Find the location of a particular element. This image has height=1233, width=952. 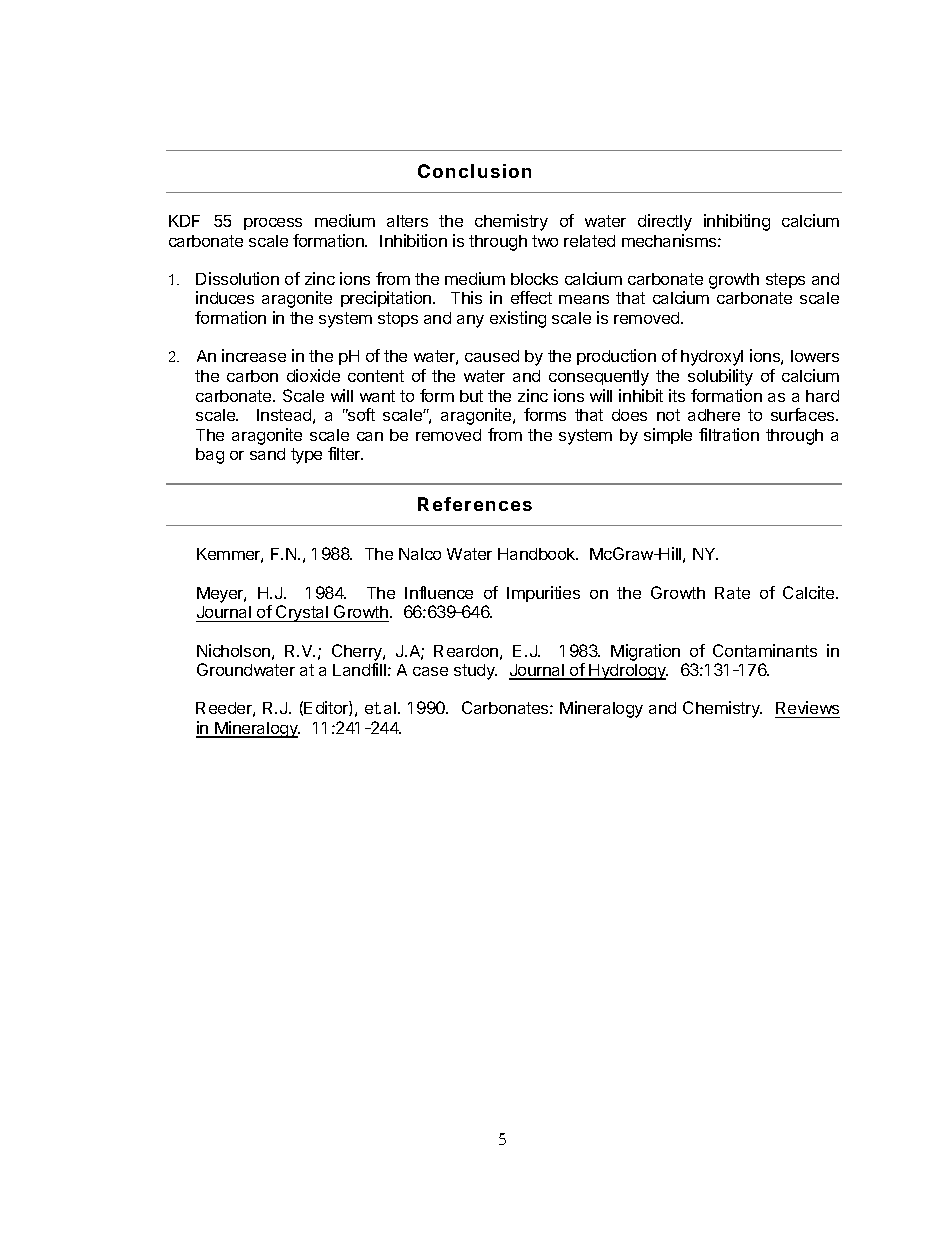

Conclusion is located at coordinates (474, 171).
